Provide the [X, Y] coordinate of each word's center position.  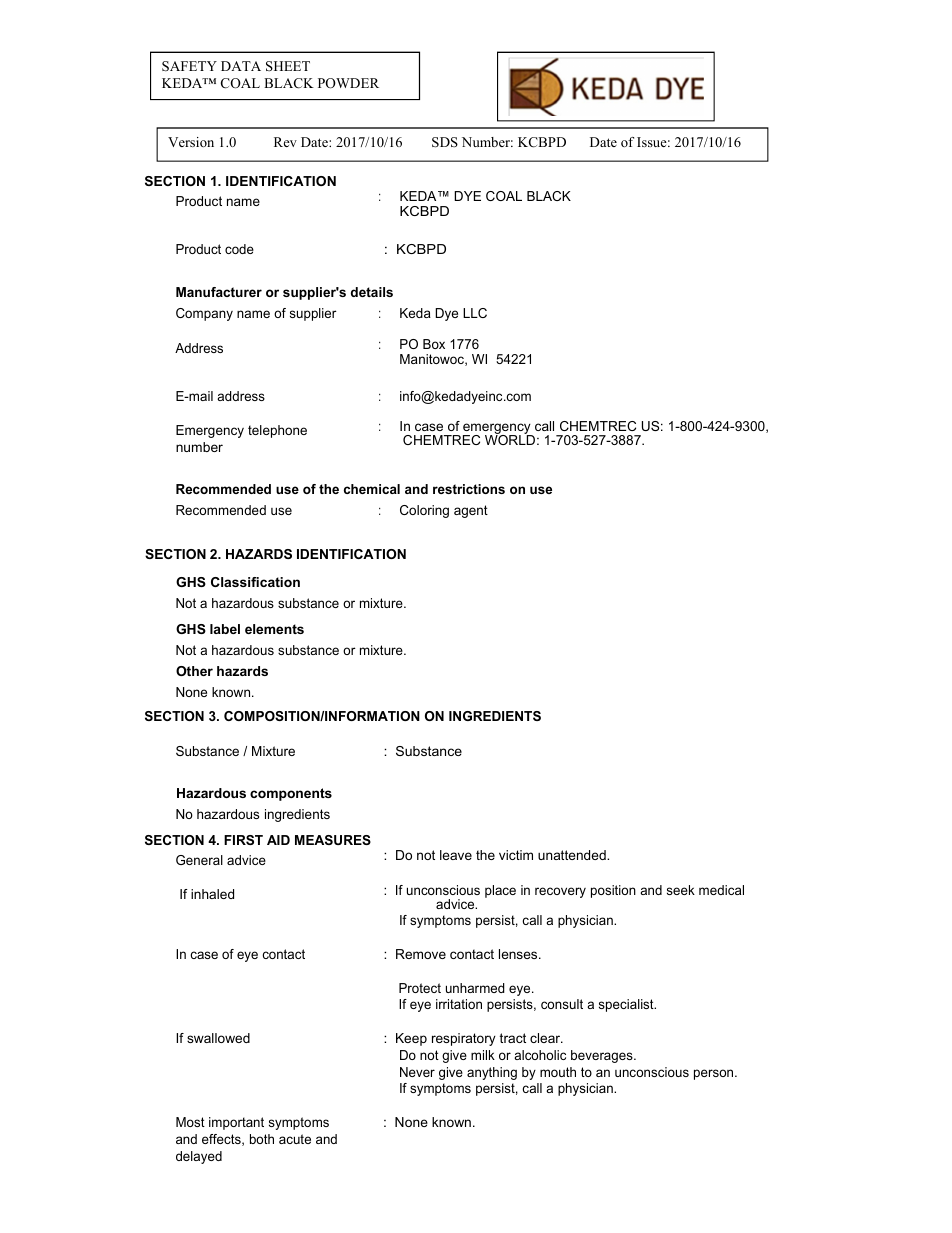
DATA [241, 66]
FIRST [243, 840]
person [715, 1074]
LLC [475, 313]
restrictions [469, 489]
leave [456, 855]
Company [204, 314]
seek [681, 890]
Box [434, 344]
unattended [573, 855]
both [262, 1139]
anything [492, 1073]
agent [471, 511]
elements [274, 629]
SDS [445, 142]
